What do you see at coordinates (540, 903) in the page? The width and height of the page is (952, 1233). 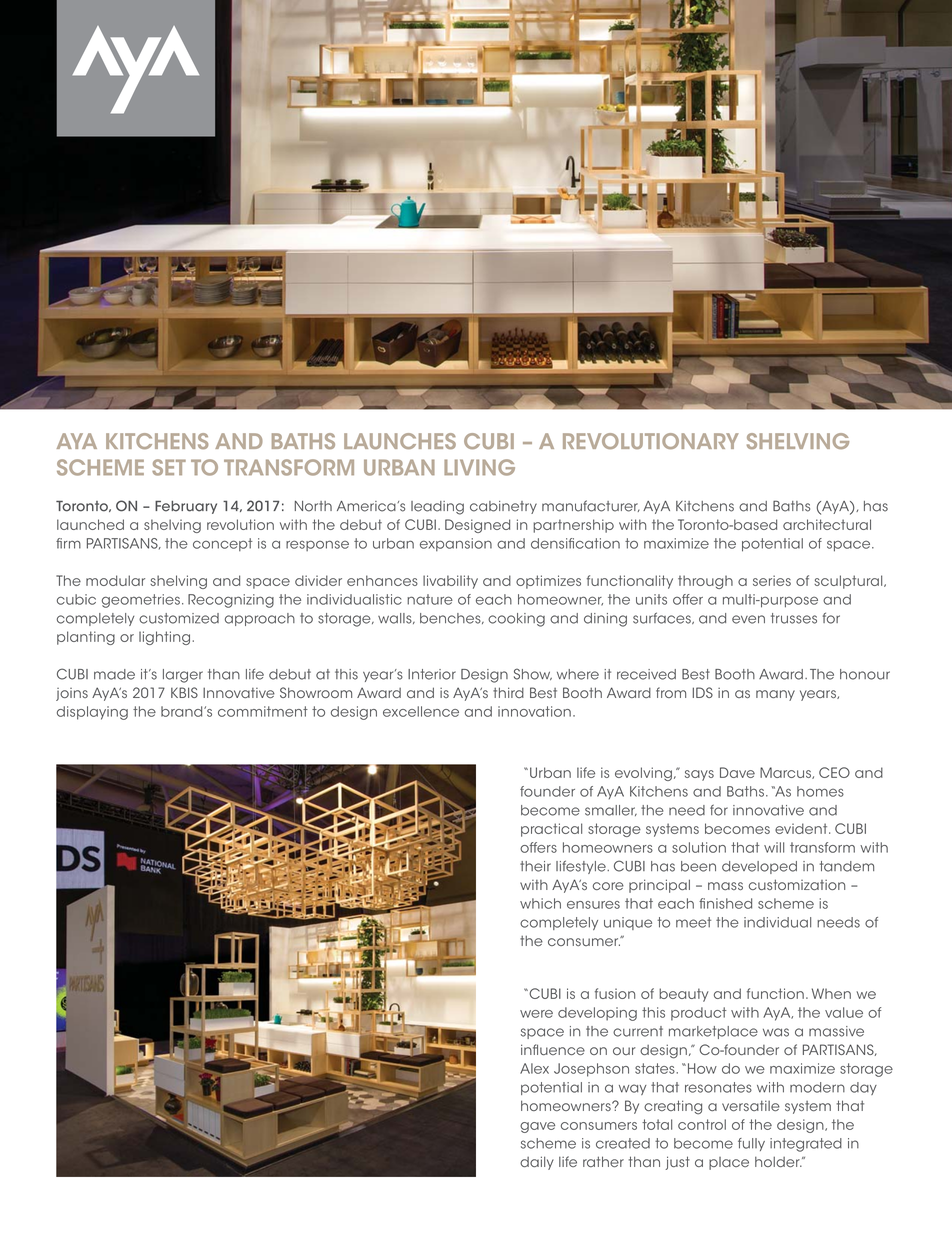 I see `which` at bounding box center [540, 903].
